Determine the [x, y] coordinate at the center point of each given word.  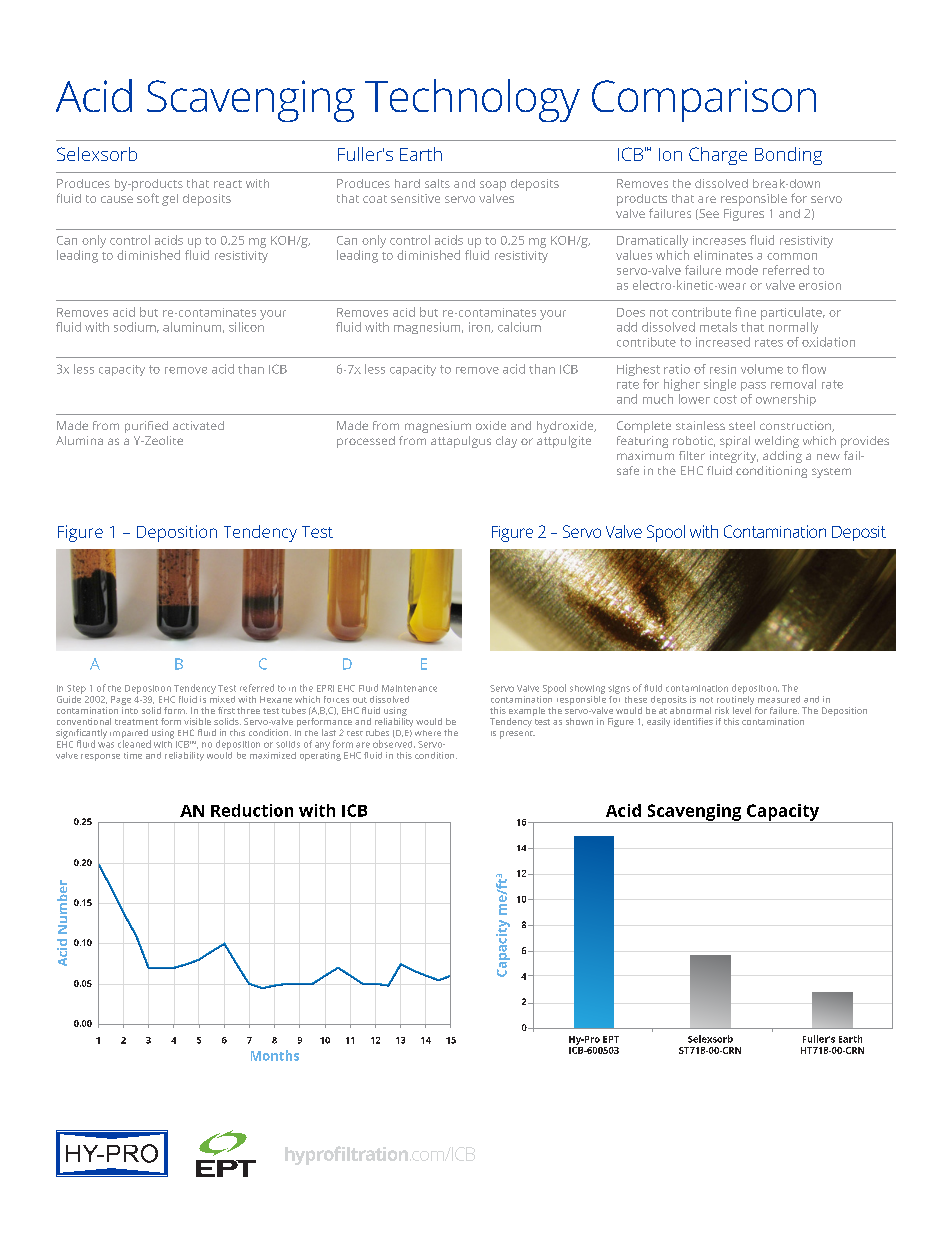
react [228, 184]
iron [480, 327]
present [517, 735]
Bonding [788, 156]
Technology [472, 100]
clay [506, 442]
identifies [693, 721]
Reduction [252, 810]
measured [779, 699]
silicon [246, 327]
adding [782, 457]
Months [275, 1055]
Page [121, 700]
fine [745, 312]
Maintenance [409, 688]
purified [146, 427]
